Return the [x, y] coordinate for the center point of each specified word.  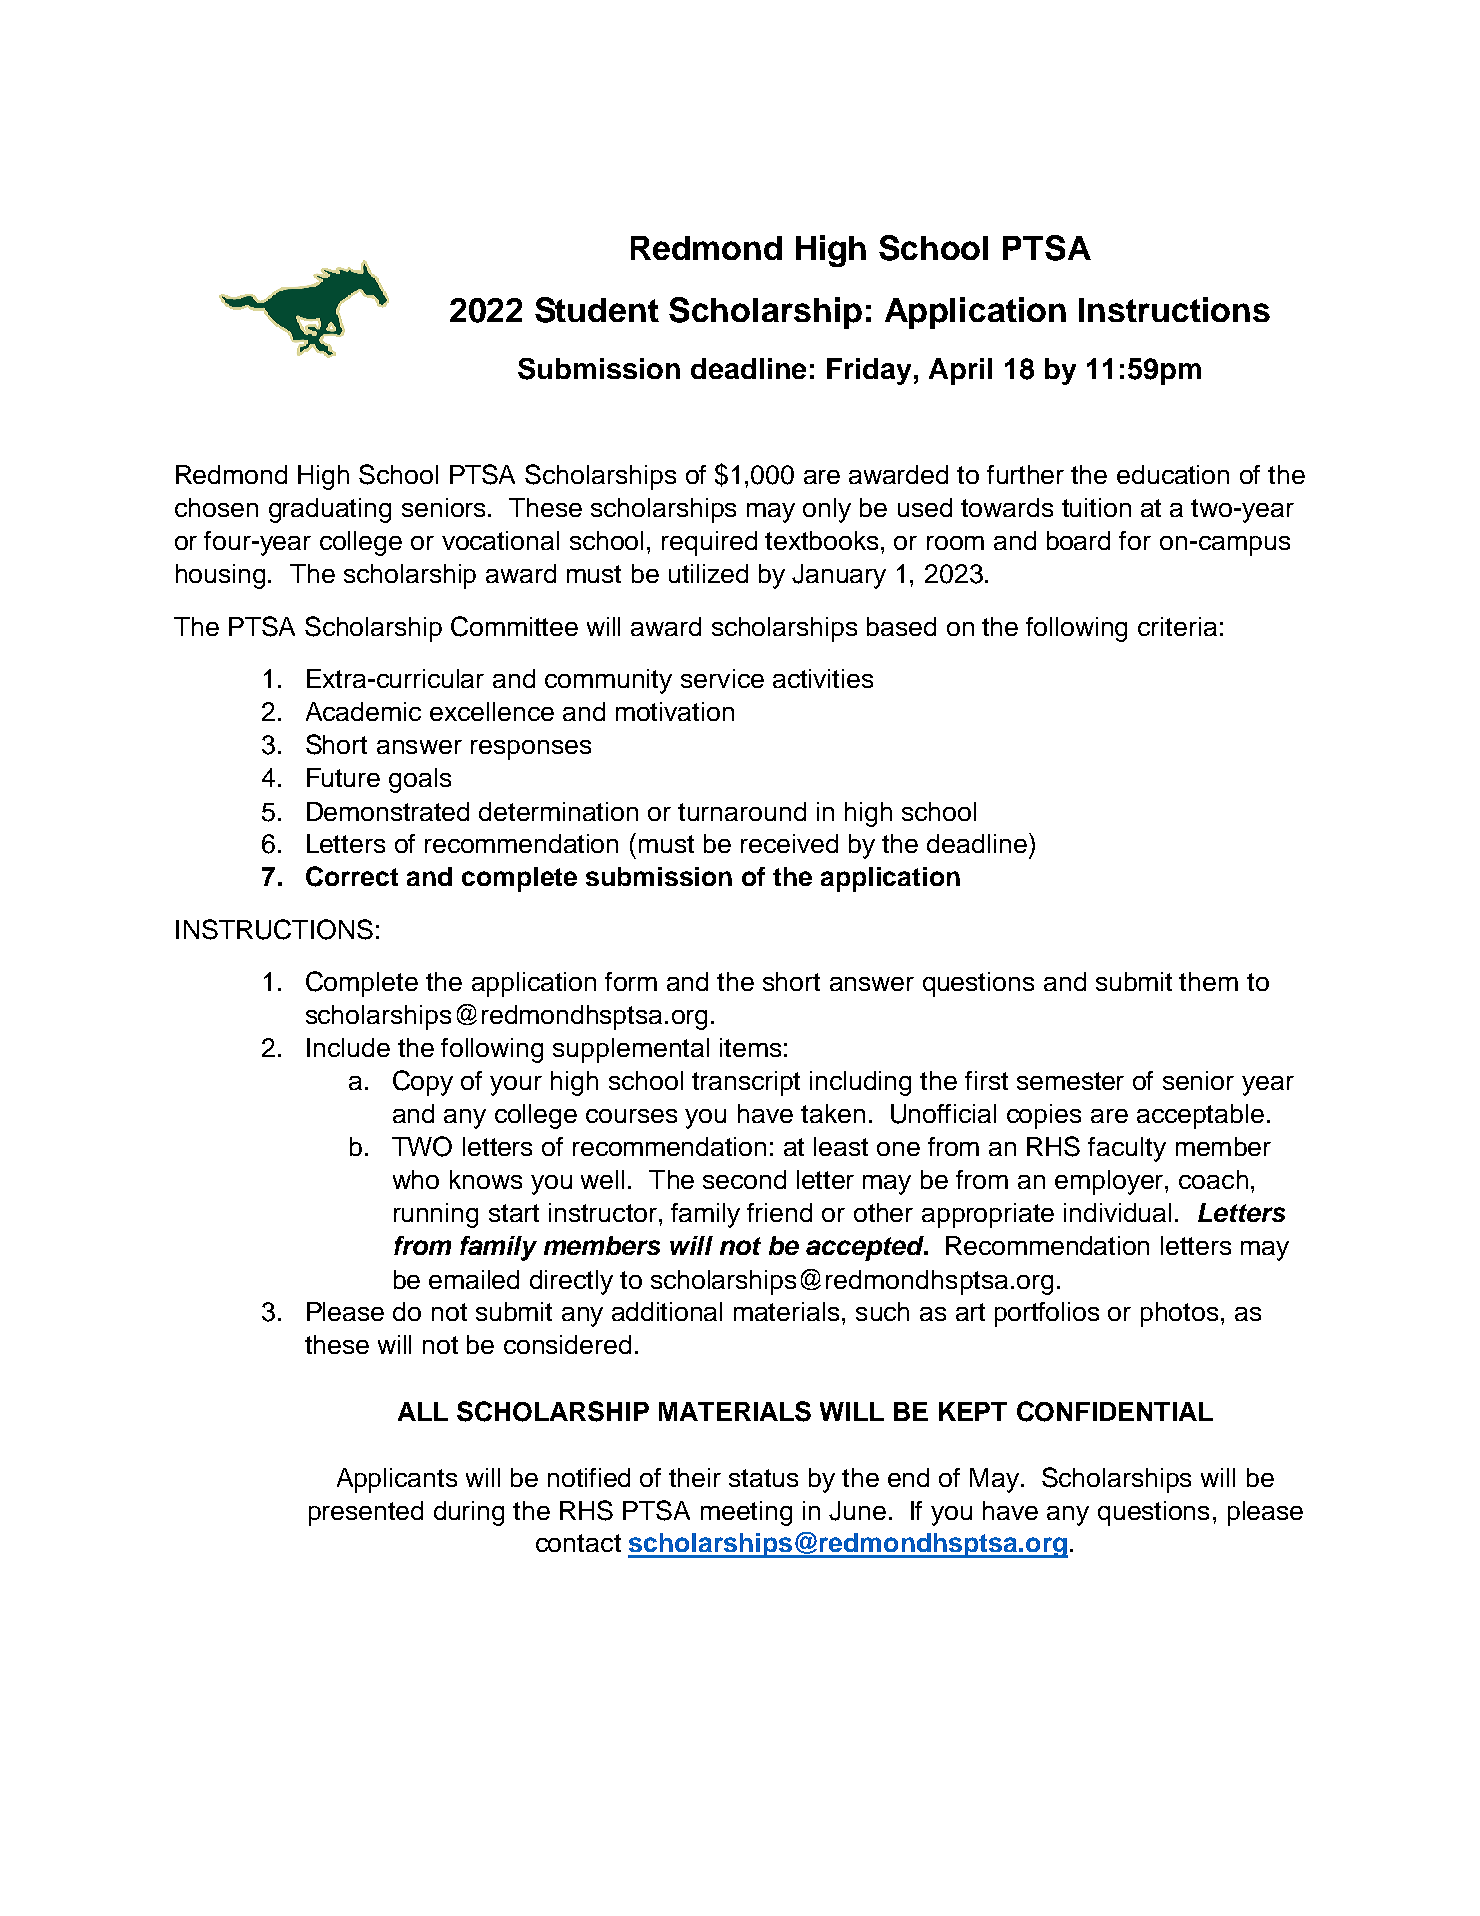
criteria [1177, 626]
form [631, 981]
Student [597, 310]
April [960, 371]
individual [1117, 1212]
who [416, 1179]
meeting [746, 1513]
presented [366, 1513]
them [1208, 981]
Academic [363, 711]
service [722, 678]
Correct [352, 876]
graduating [330, 510]
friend [779, 1212]
